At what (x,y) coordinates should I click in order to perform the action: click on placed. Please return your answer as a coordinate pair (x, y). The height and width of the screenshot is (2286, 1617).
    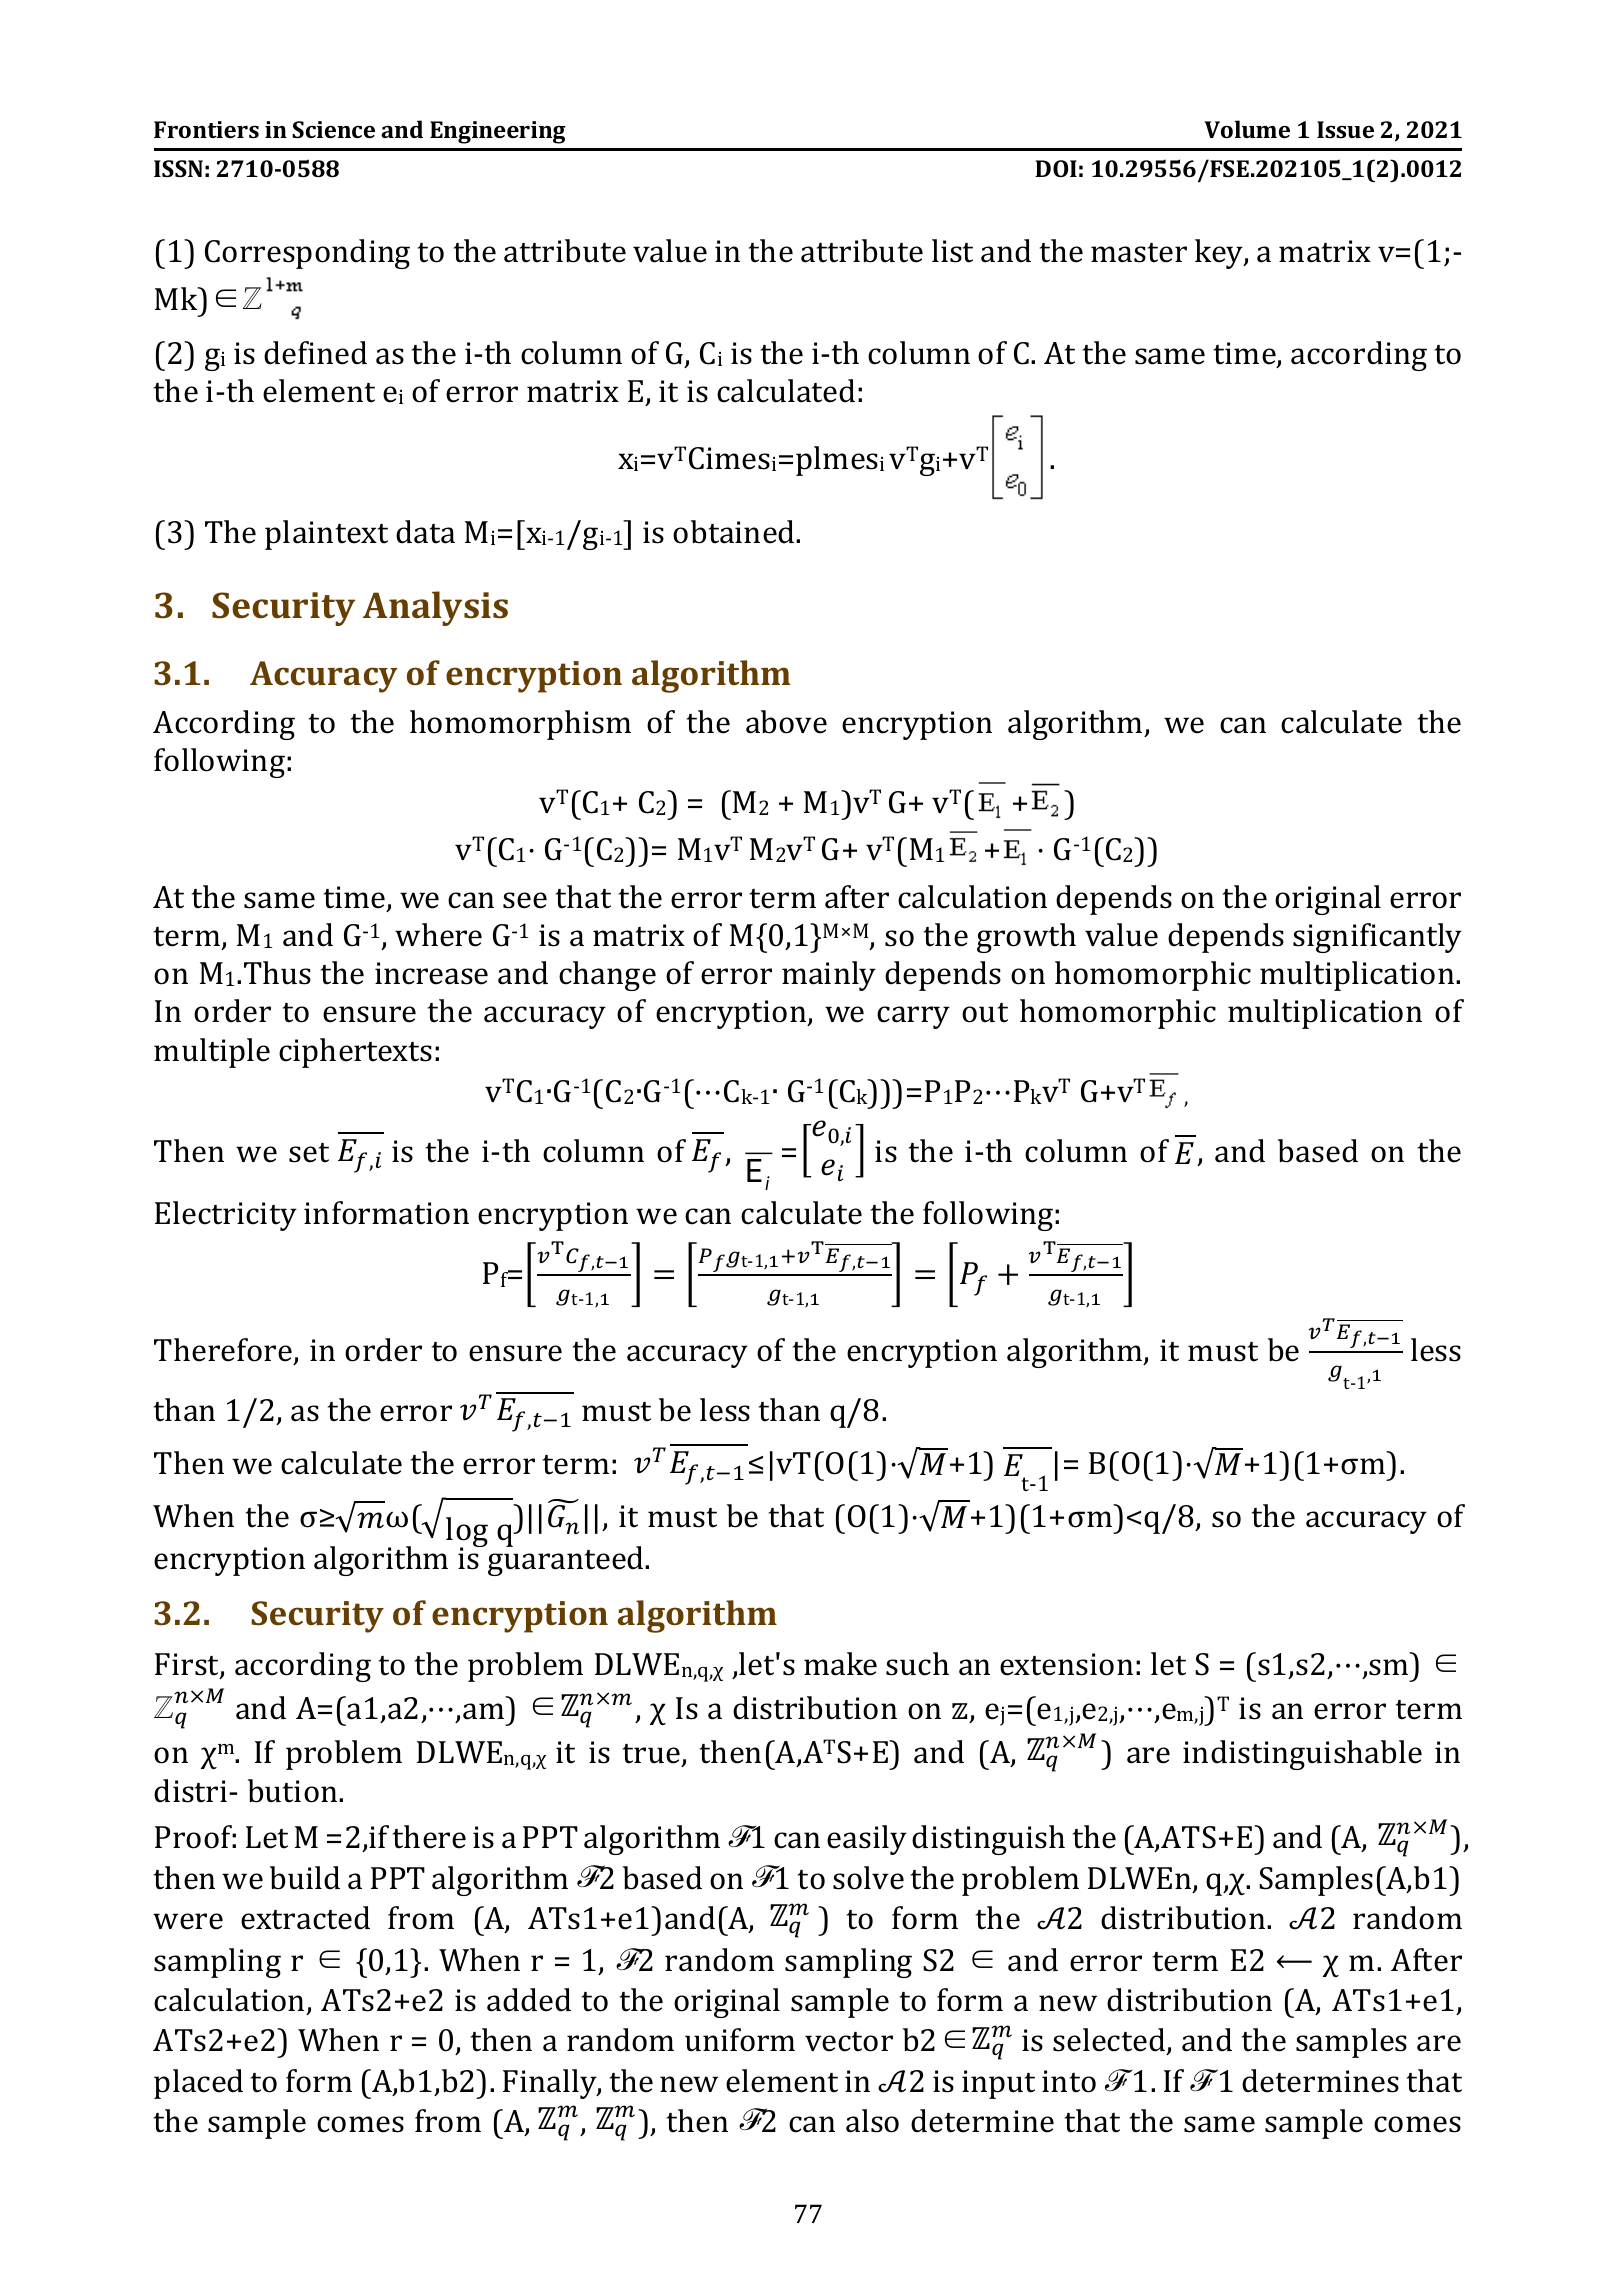
    Looking at the image, I should click on (198, 2084).
